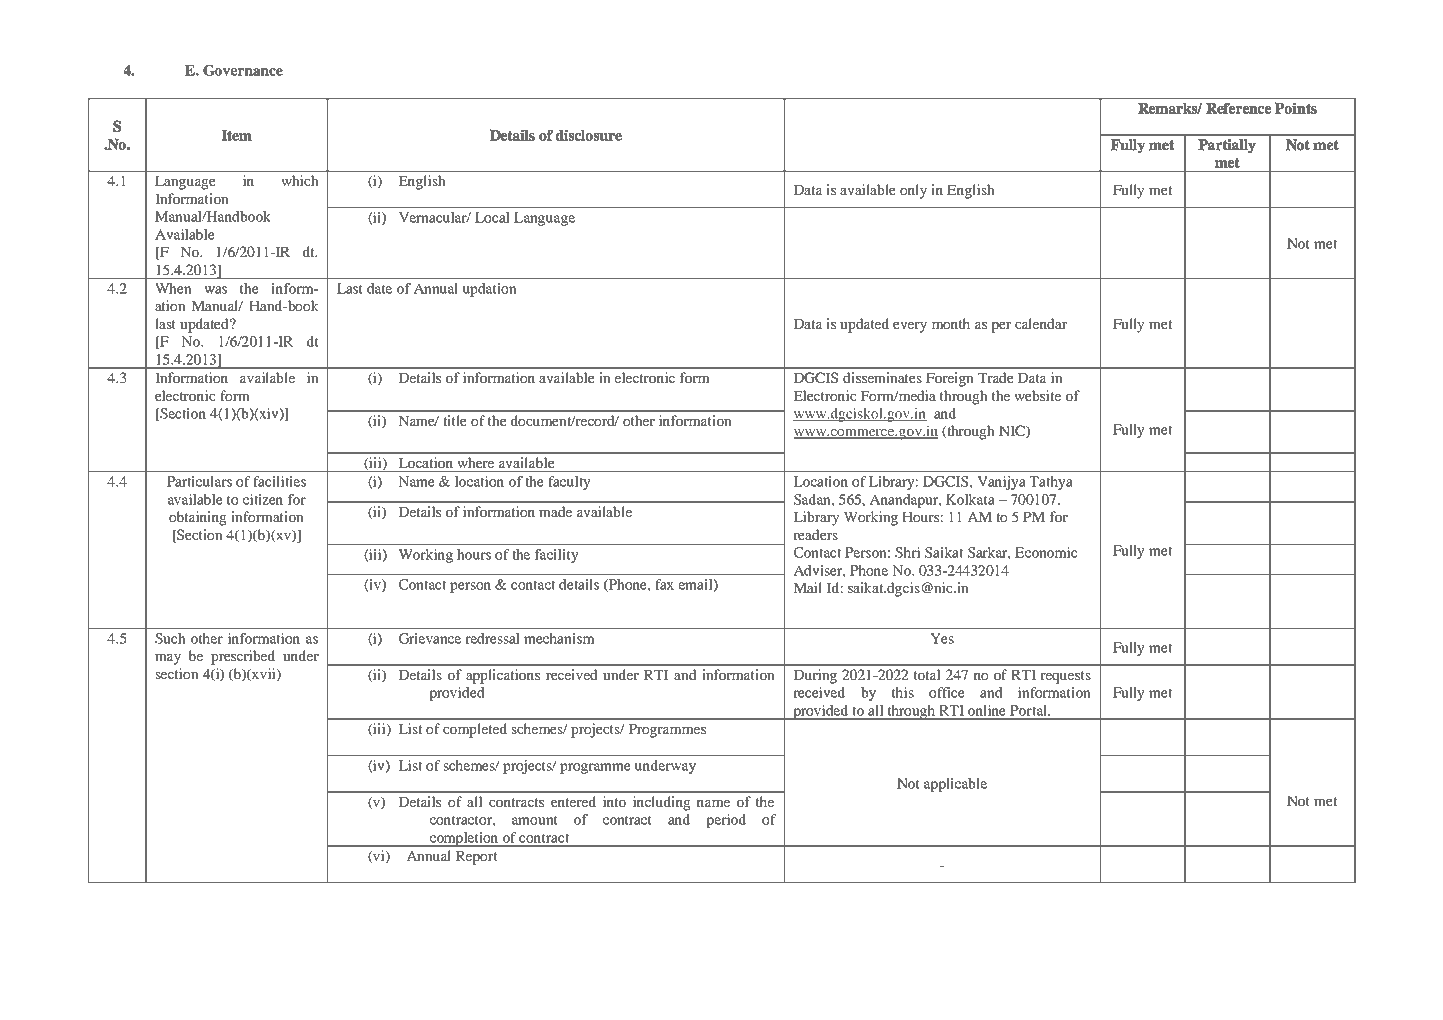  What do you see at coordinates (970, 499) in the screenshot?
I see `Kolkata` at bounding box center [970, 499].
